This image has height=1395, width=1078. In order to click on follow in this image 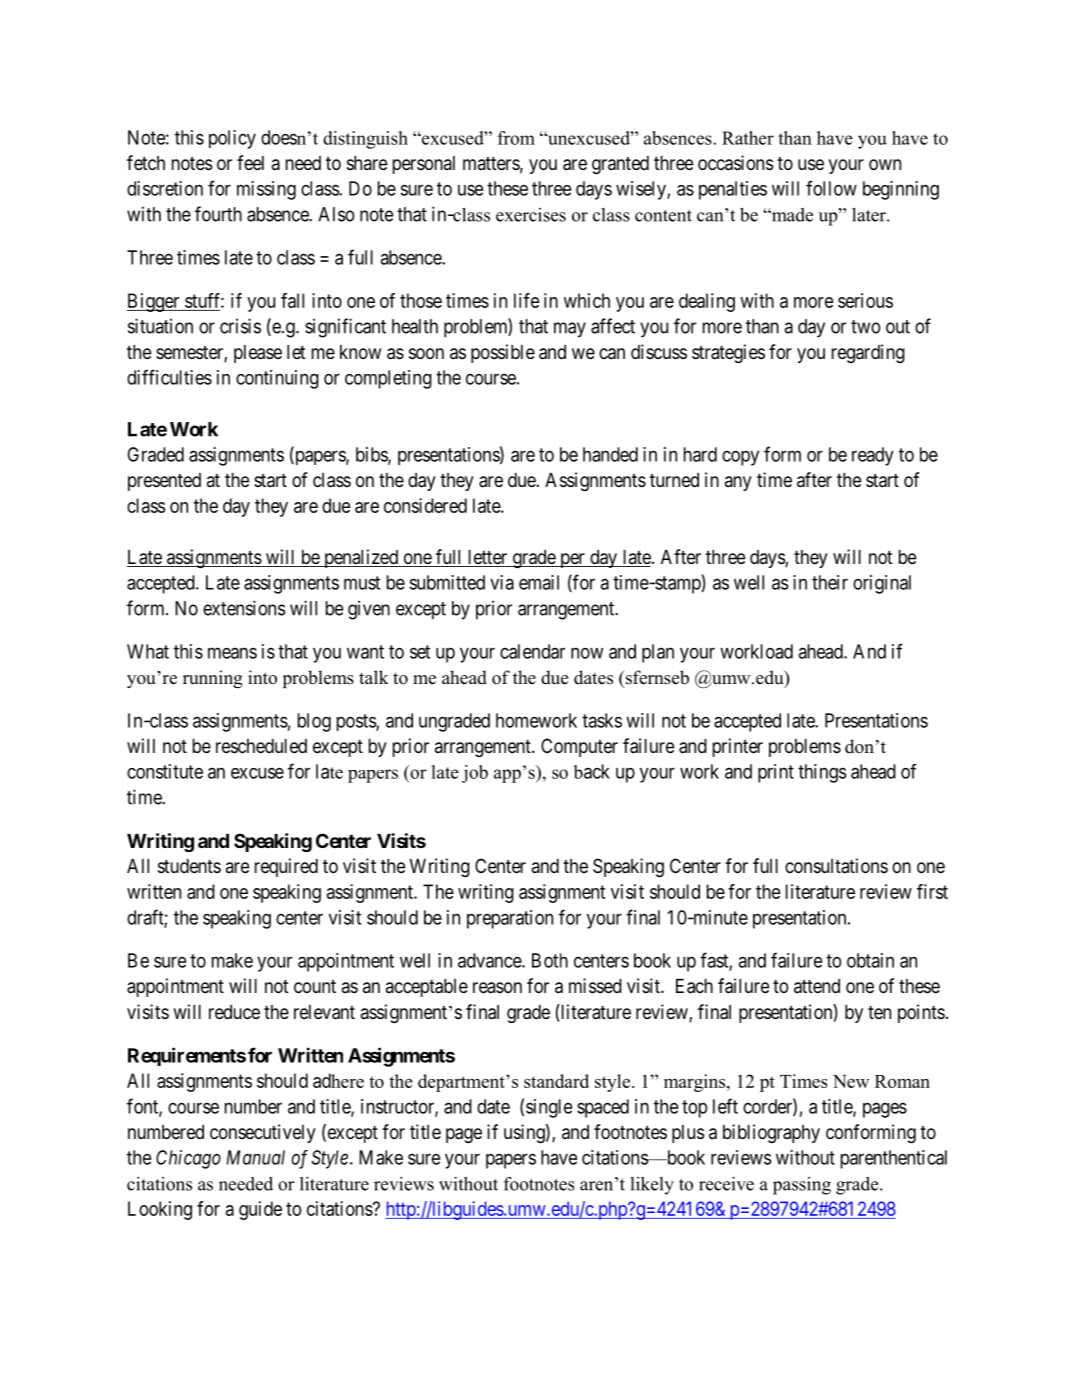, I will do `click(831, 188)`.
